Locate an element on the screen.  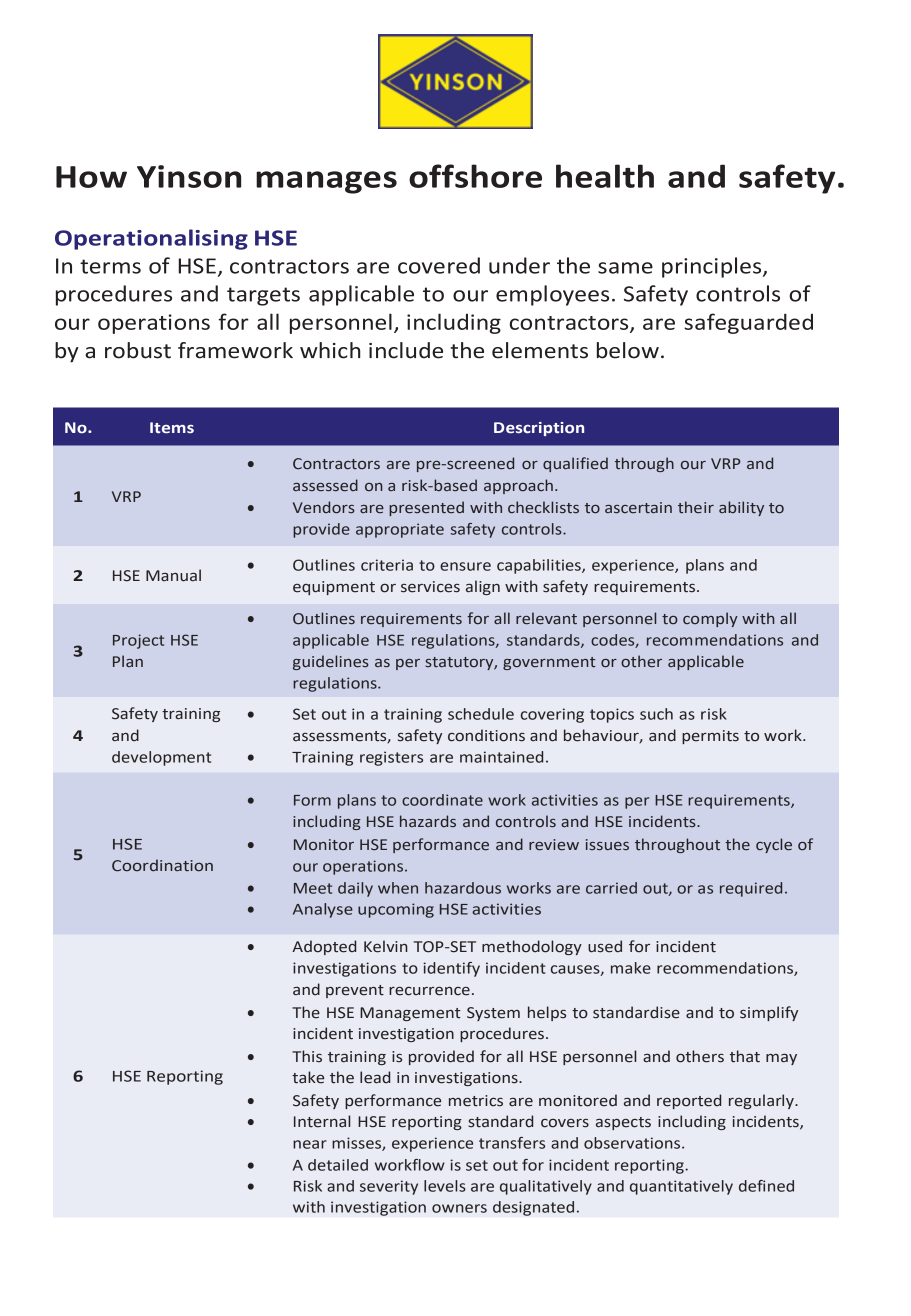
Project is located at coordinates (138, 641).
